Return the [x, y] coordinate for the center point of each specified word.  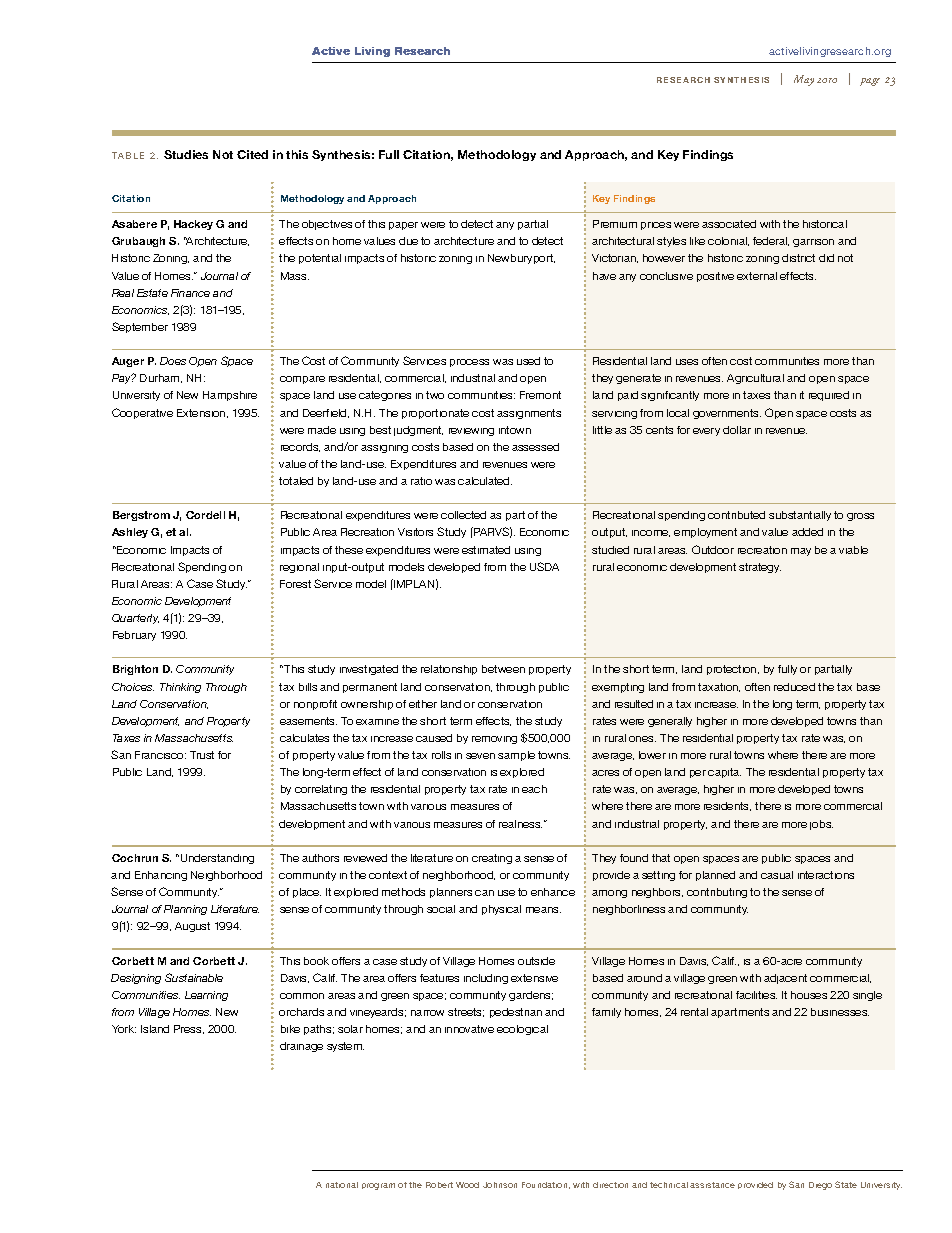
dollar [737, 430]
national [342, 1185]
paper [403, 226]
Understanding [217, 859]
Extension [202, 413]
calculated [485, 481]
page [870, 82]
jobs [821, 825]
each [534, 789]
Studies [186, 154]
